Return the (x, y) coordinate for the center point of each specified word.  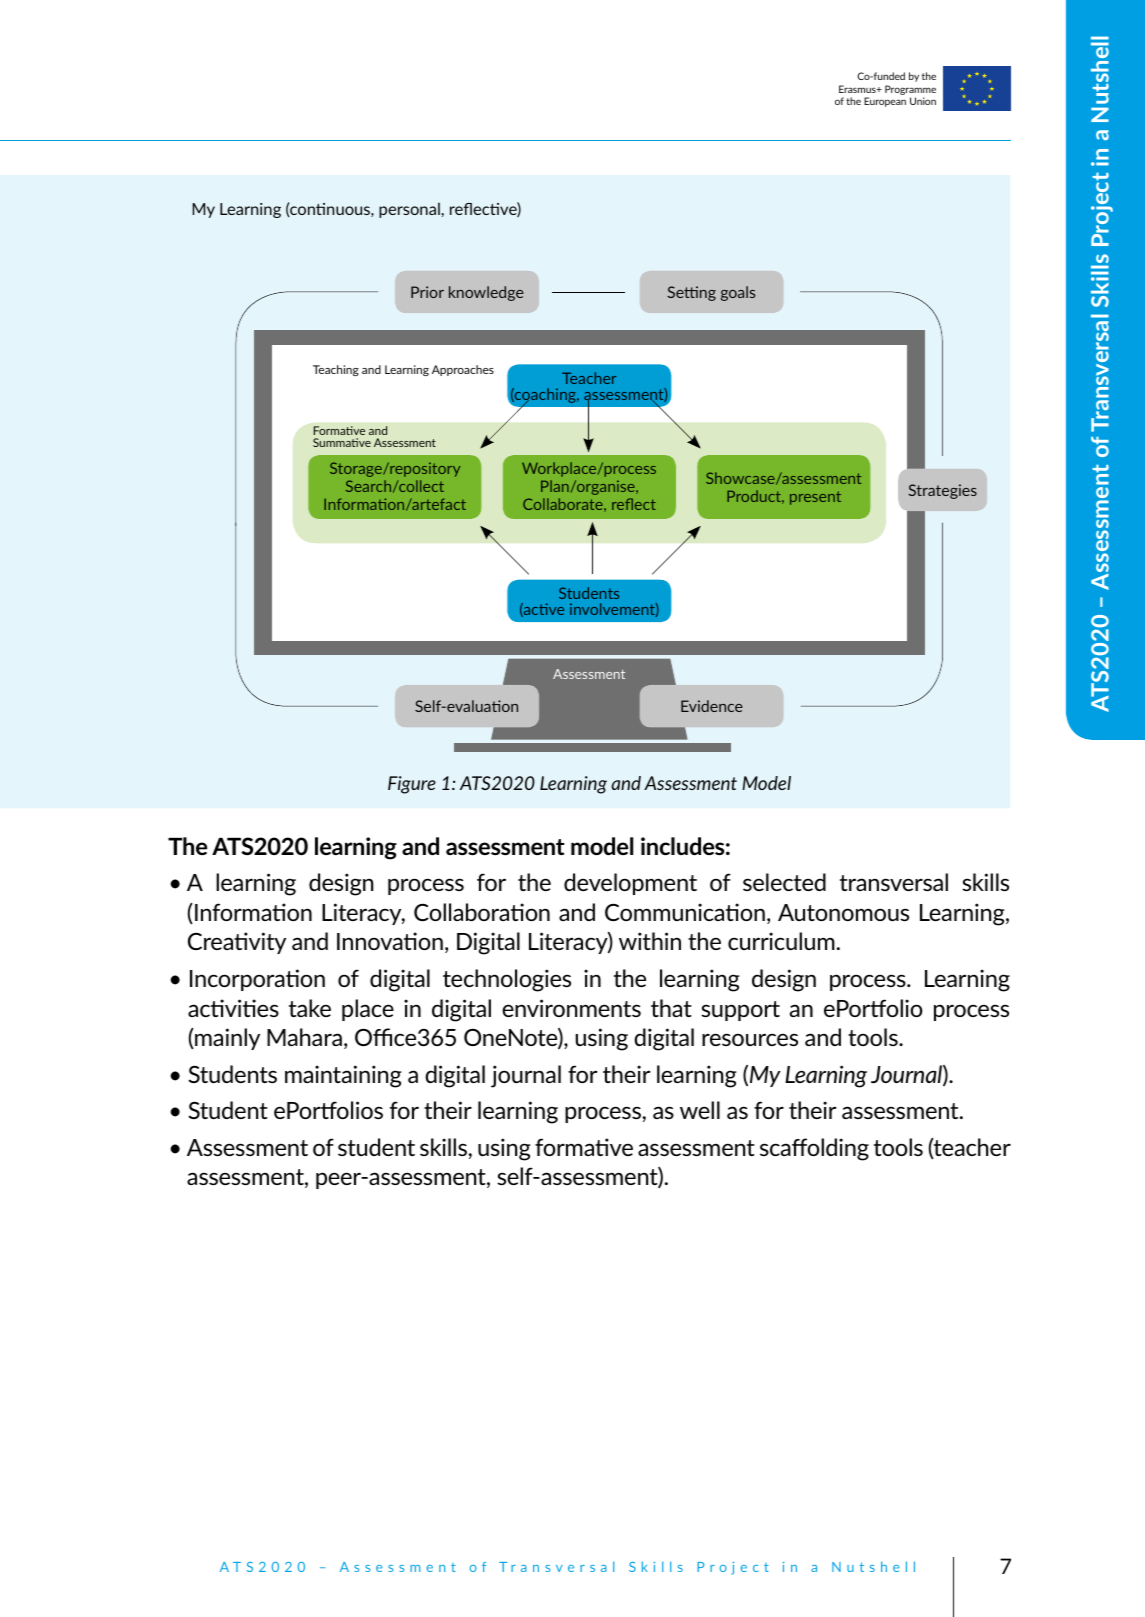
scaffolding (814, 1149)
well (700, 1110)
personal (409, 210)
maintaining (343, 1076)
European (885, 102)
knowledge (486, 293)
